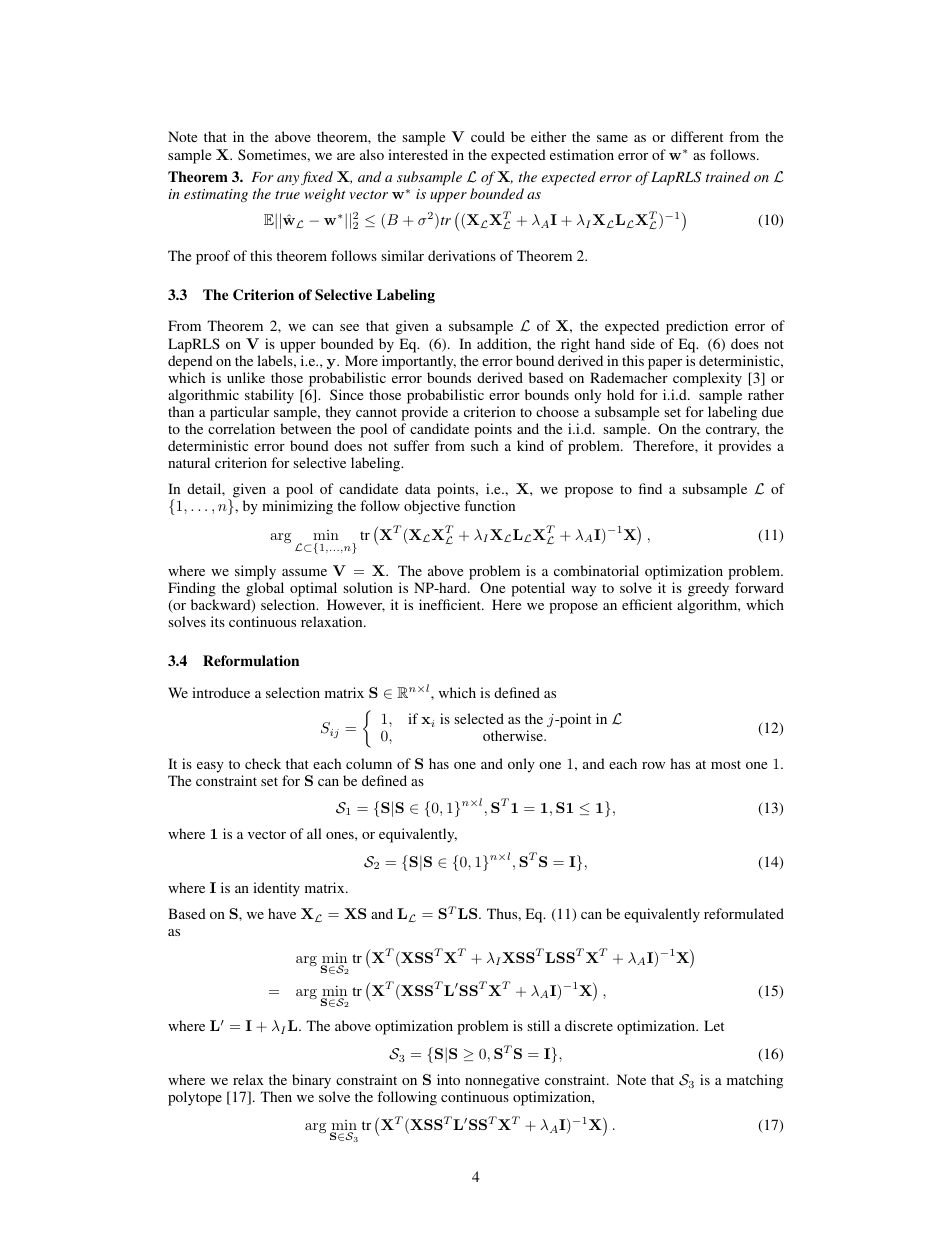 The height and width of the screenshot is (1233, 952). What do you see at coordinates (288, 180) in the screenshot?
I see `any` at bounding box center [288, 180].
